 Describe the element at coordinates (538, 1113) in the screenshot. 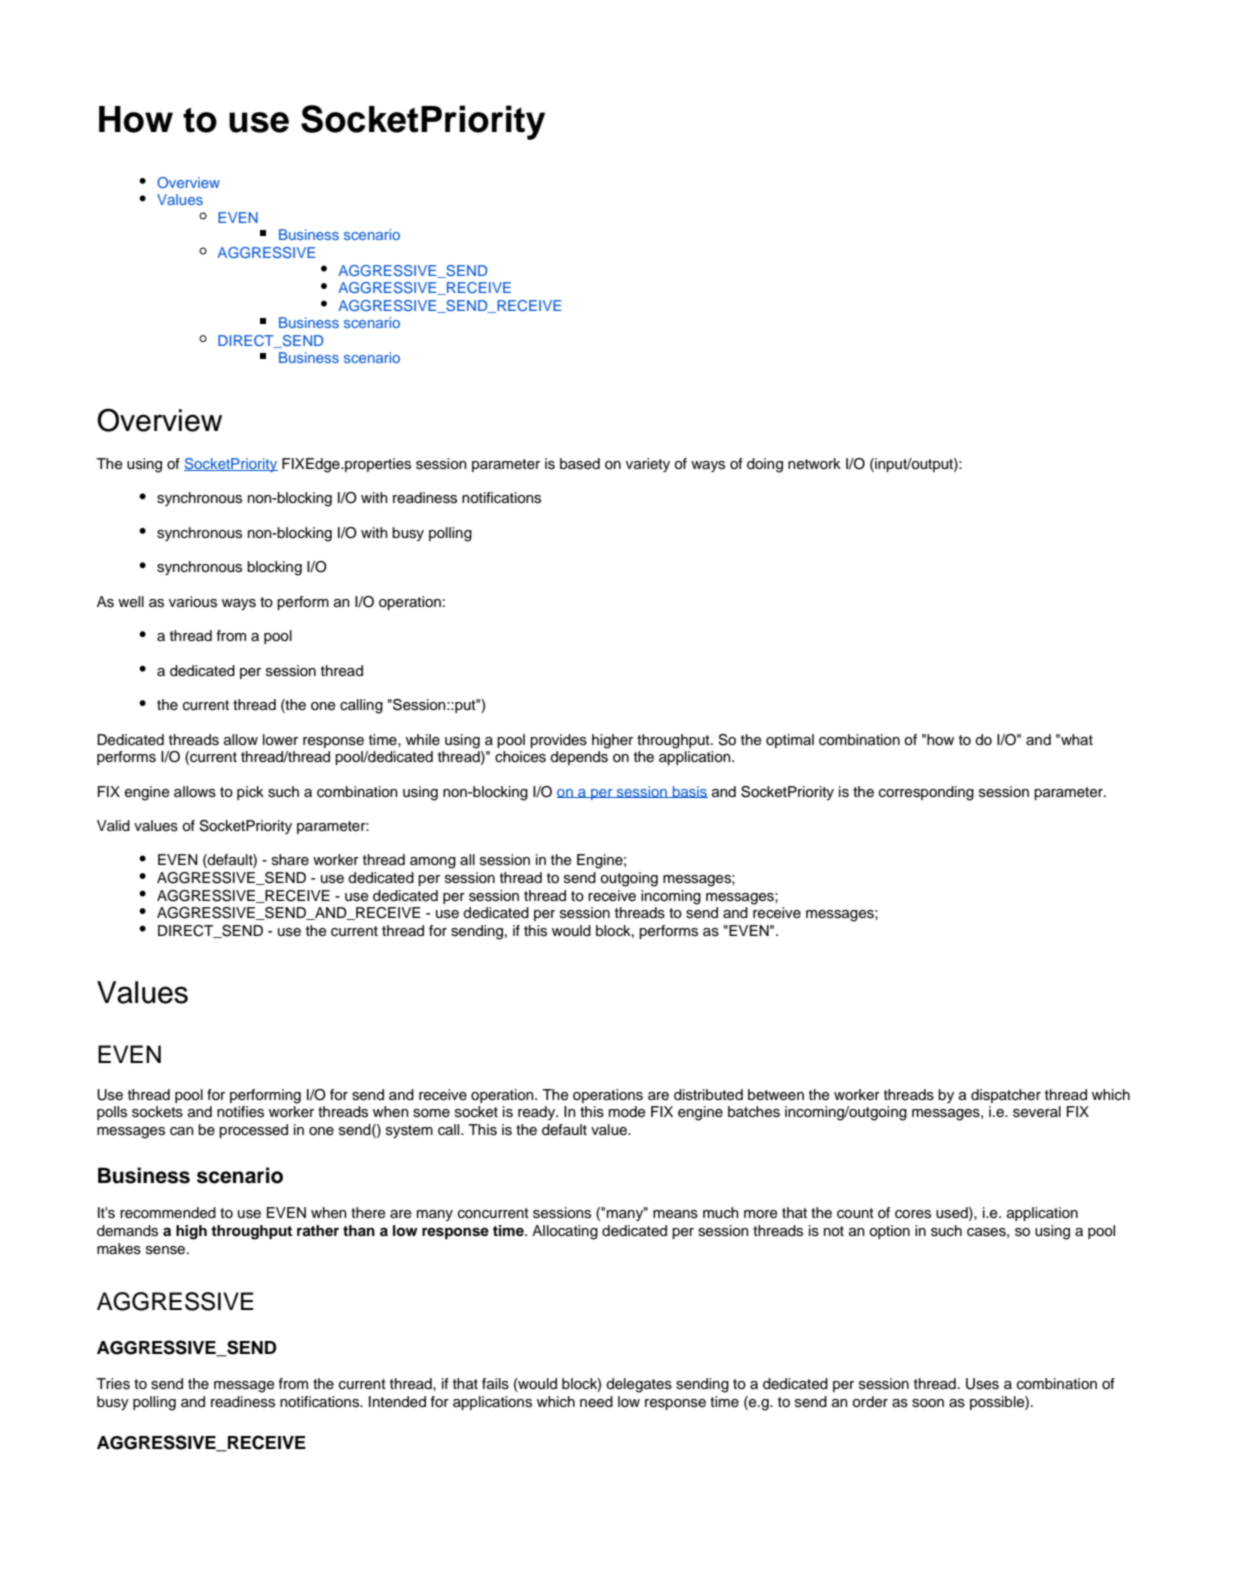

I see `ready` at that location.
